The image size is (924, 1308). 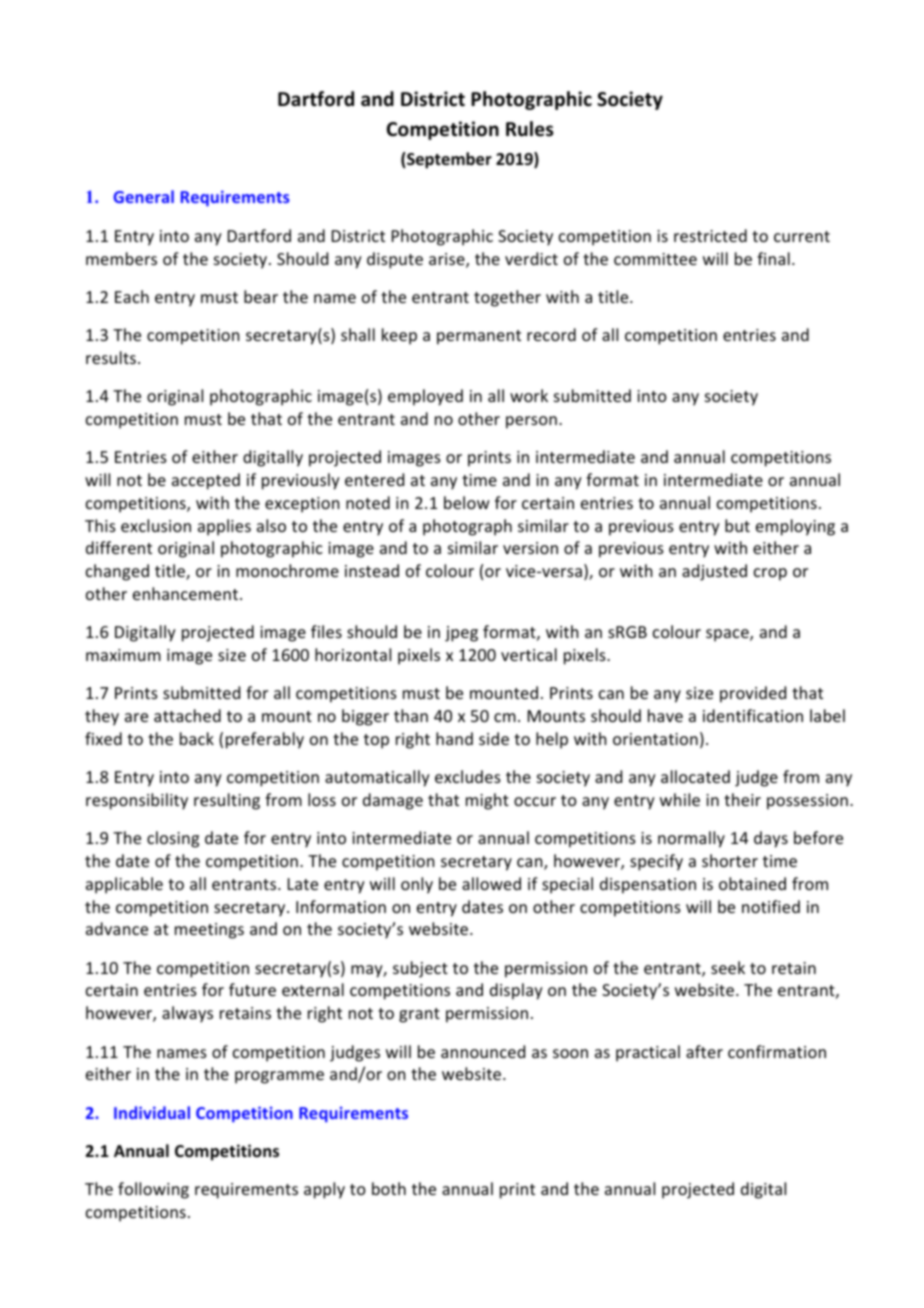 What do you see at coordinates (461, 634) in the screenshot?
I see `jpeg` at bounding box center [461, 634].
